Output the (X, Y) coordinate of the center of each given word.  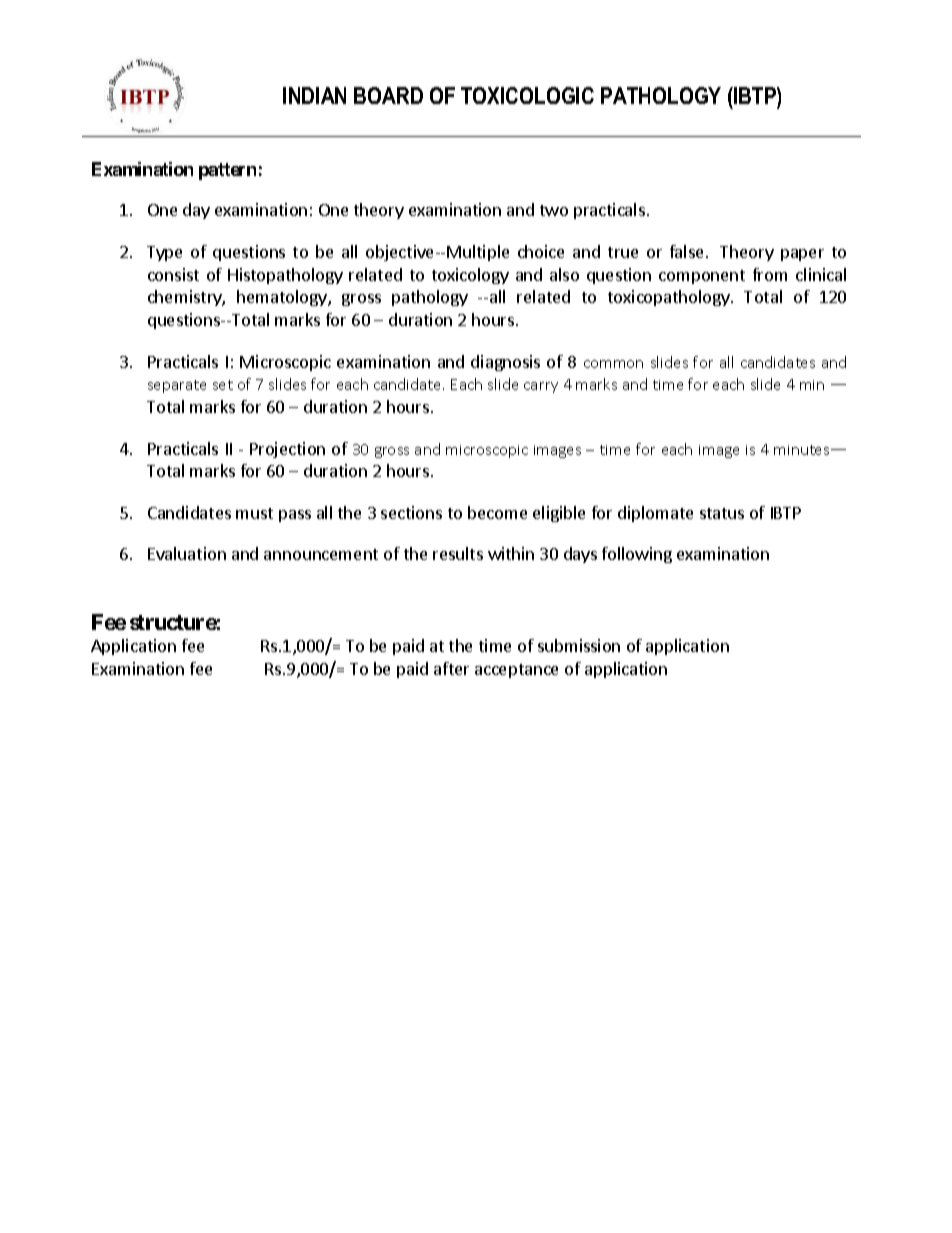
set (223, 385)
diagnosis (505, 363)
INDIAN (314, 95)
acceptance (516, 671)
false (686, 251)
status (722, 513)
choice (541, 251)
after (451, 668)
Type (164, 253)
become (497, 512)
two (554, 210)
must (254, 513)
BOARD (388, 95)
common (613, 364)
